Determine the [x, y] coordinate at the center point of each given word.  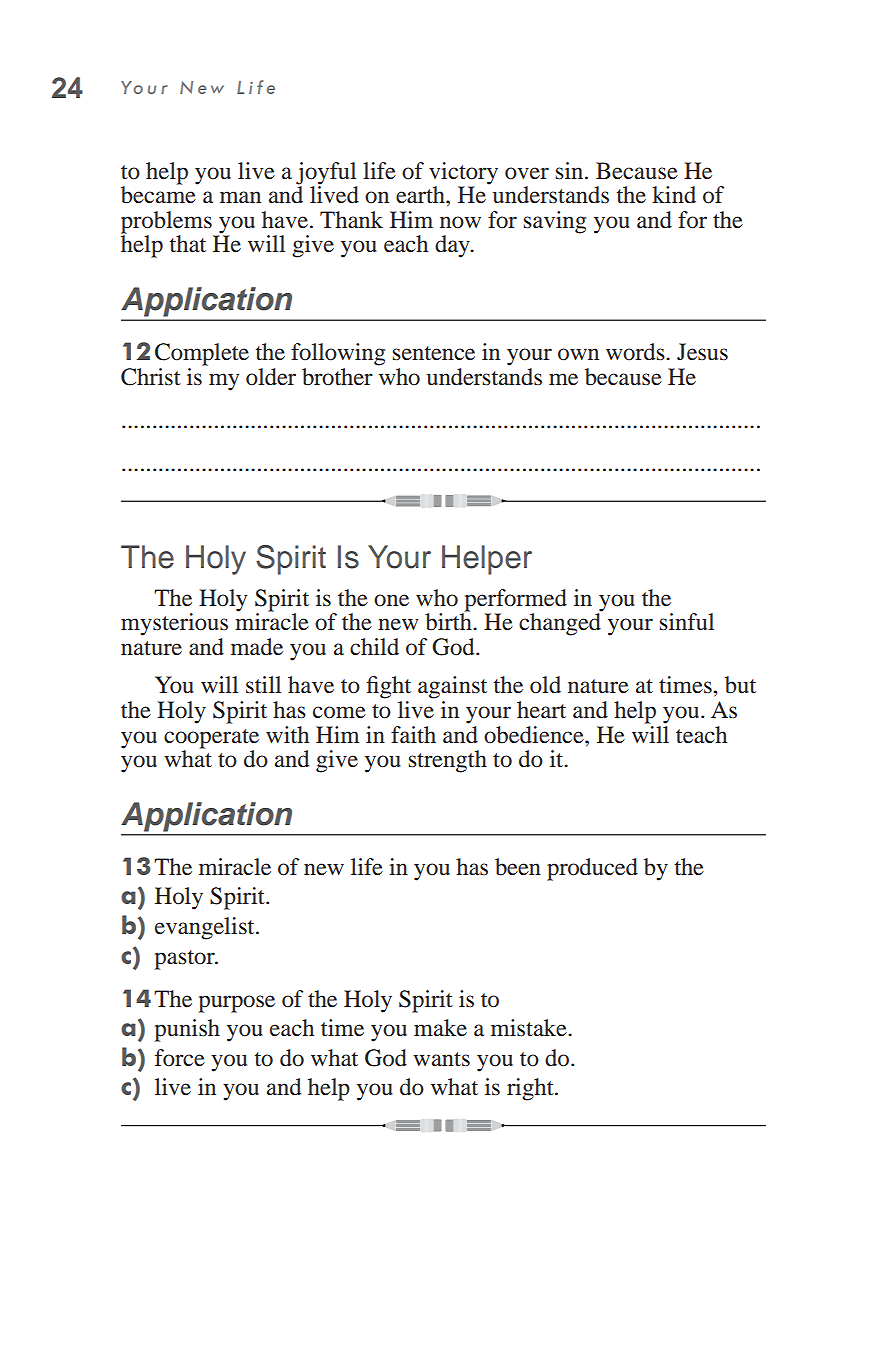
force [180, 1058]
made [257, 647]
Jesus [702, 352]
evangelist [206, 928]
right [531, 1089]
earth [421, 195]
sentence [434, 353]
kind [674, 195]
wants [441, 1059]
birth [449, 621]
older [271, 377]
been [518, 867]
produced [592, 869]
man [240, 197]
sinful [687, 622]
